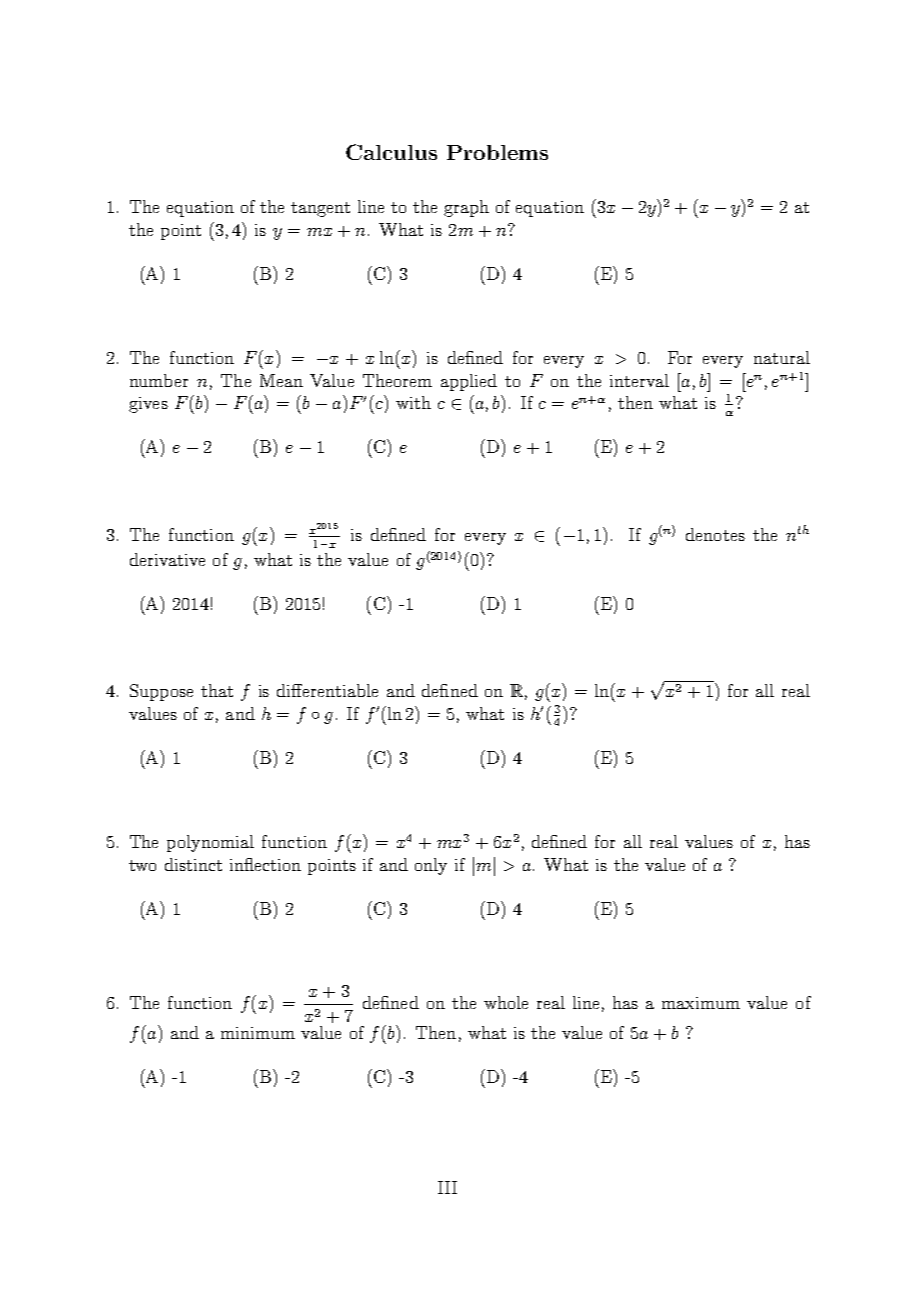 The height and width of the screenshot is (1308, 924). What do you see at coordinates (497, 152) in the screenshot?
I see `Problems` at bounding box center [497, 152].
